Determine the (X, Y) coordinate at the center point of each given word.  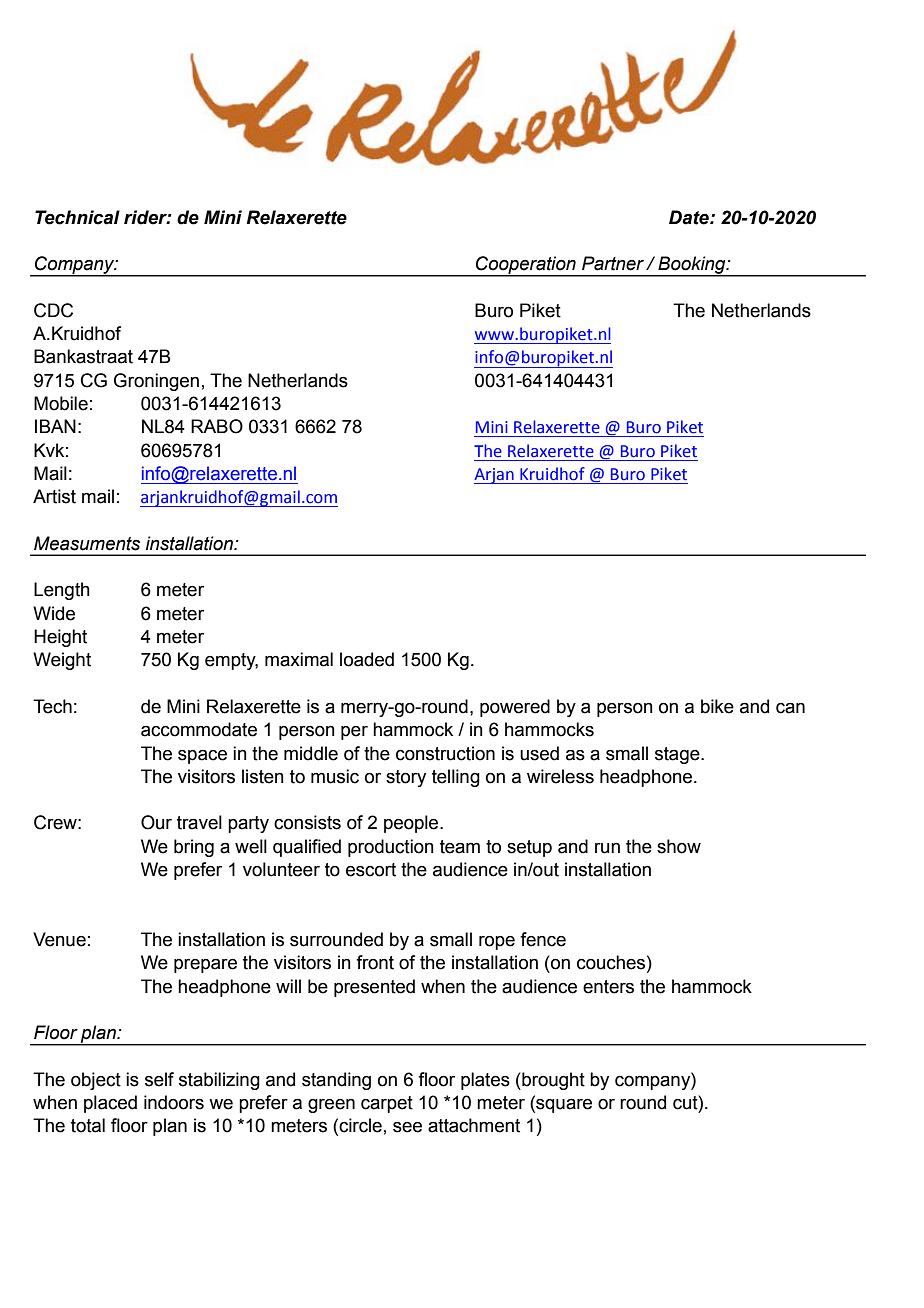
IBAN (55, 426)
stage (678, 755)
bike (717, 706)
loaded (367, 659)
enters (608, 987)
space (202, 757)
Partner (614, 263)
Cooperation (526, 266)
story (406, 778)
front (375, 962)
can (790, 708)
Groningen (156, 382)
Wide (54, 613)
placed (110, 1104)
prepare (205, 966)
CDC (53, 310)
